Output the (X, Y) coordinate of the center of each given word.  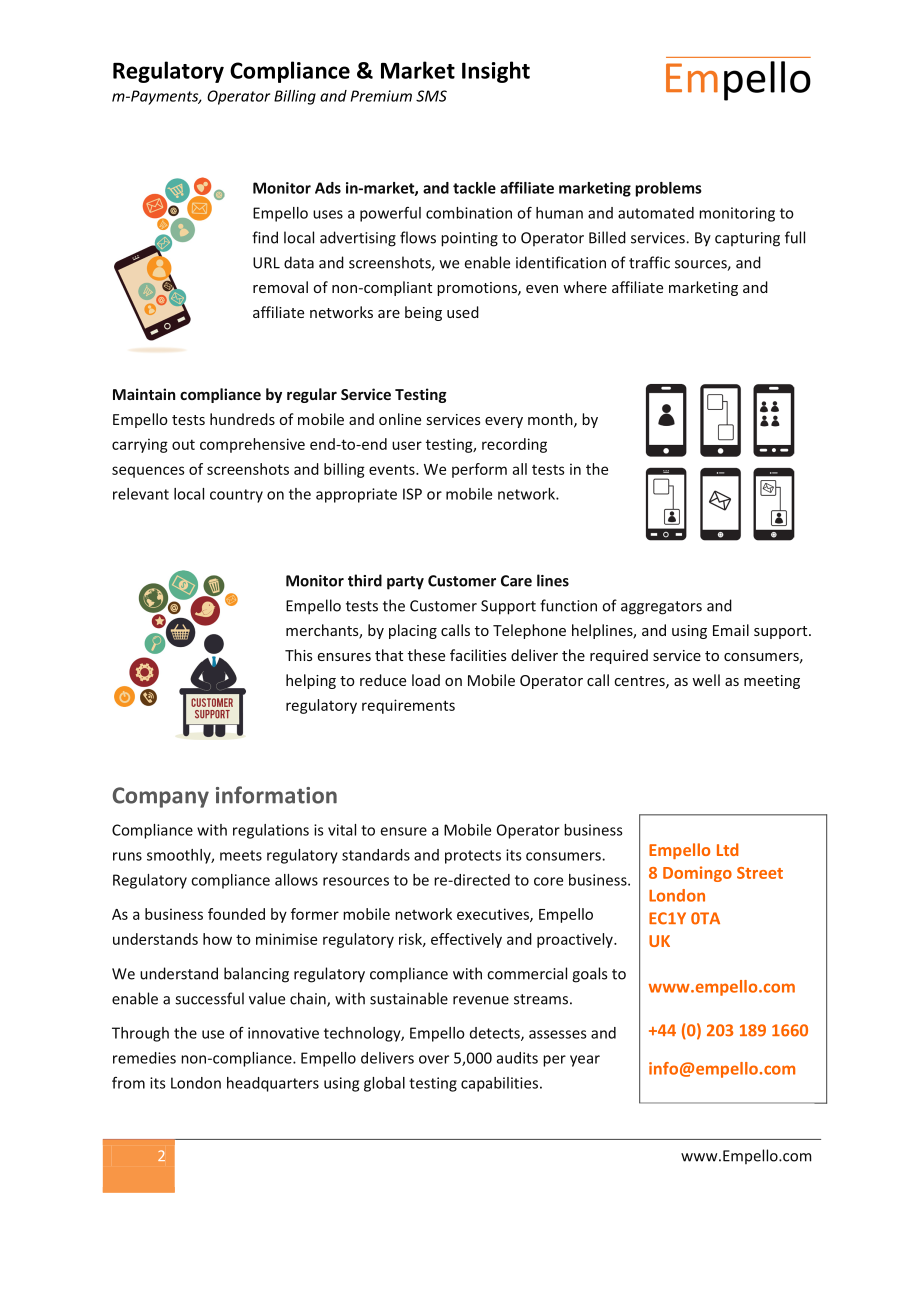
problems (668, 189)
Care (516, 581)
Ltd (727, 849)
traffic (649, 262)
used (463, 312)
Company (161, 797)
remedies (144, 1058)
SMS (431, 96)
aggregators (661, 608)
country (236, 496)
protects (473, 857)
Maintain (144, 394)
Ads (328, 188)
